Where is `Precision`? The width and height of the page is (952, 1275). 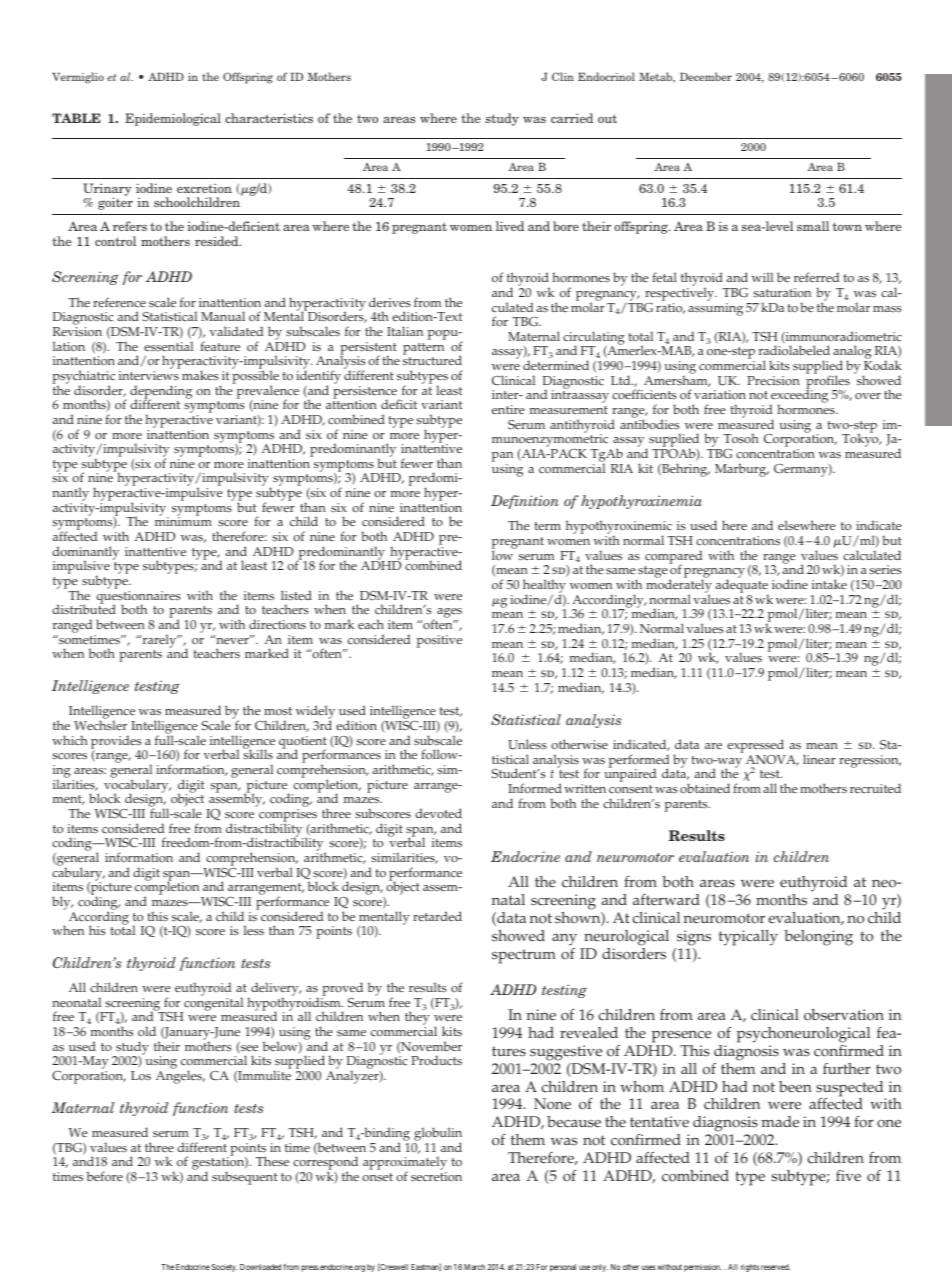 Precision is located at coordinates (773, 381).
